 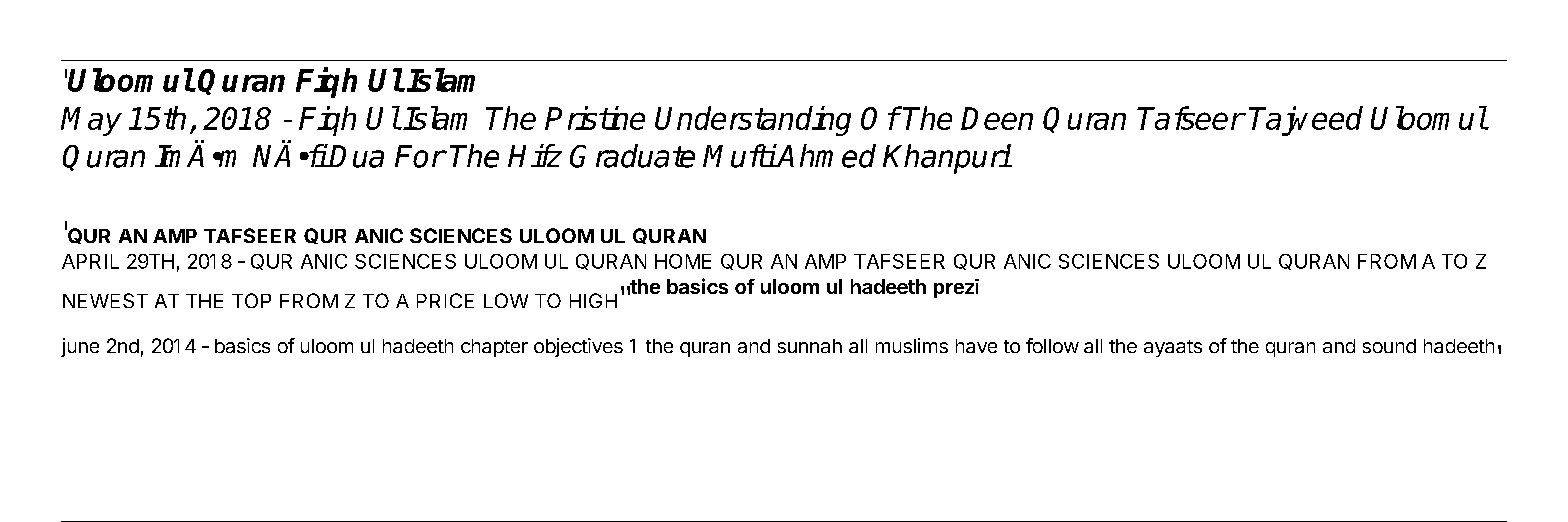 I want to click on APRIL, so click(x=90, y=261).
